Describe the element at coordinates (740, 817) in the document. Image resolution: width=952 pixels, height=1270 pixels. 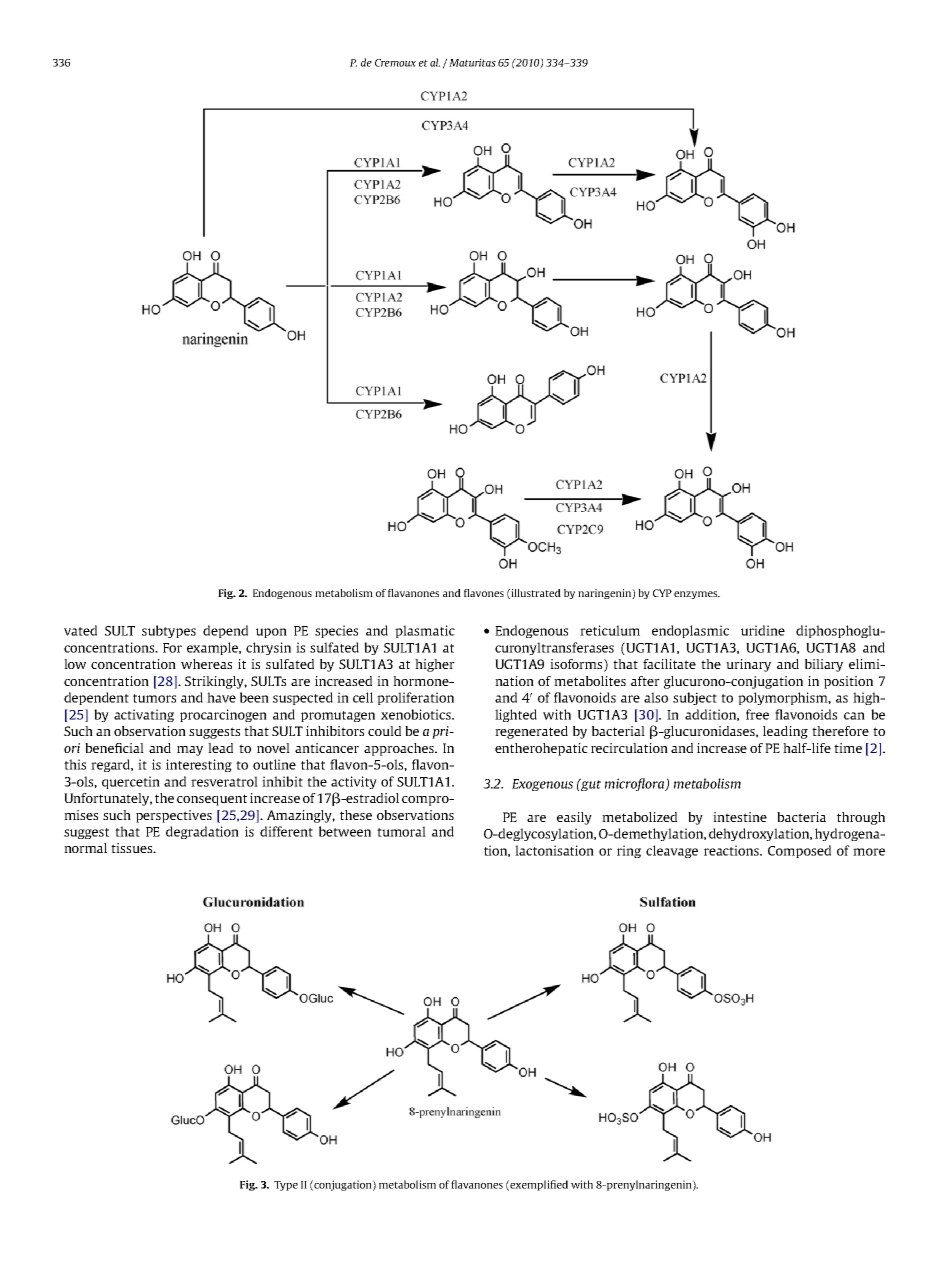
I see `intestine` at that location.
